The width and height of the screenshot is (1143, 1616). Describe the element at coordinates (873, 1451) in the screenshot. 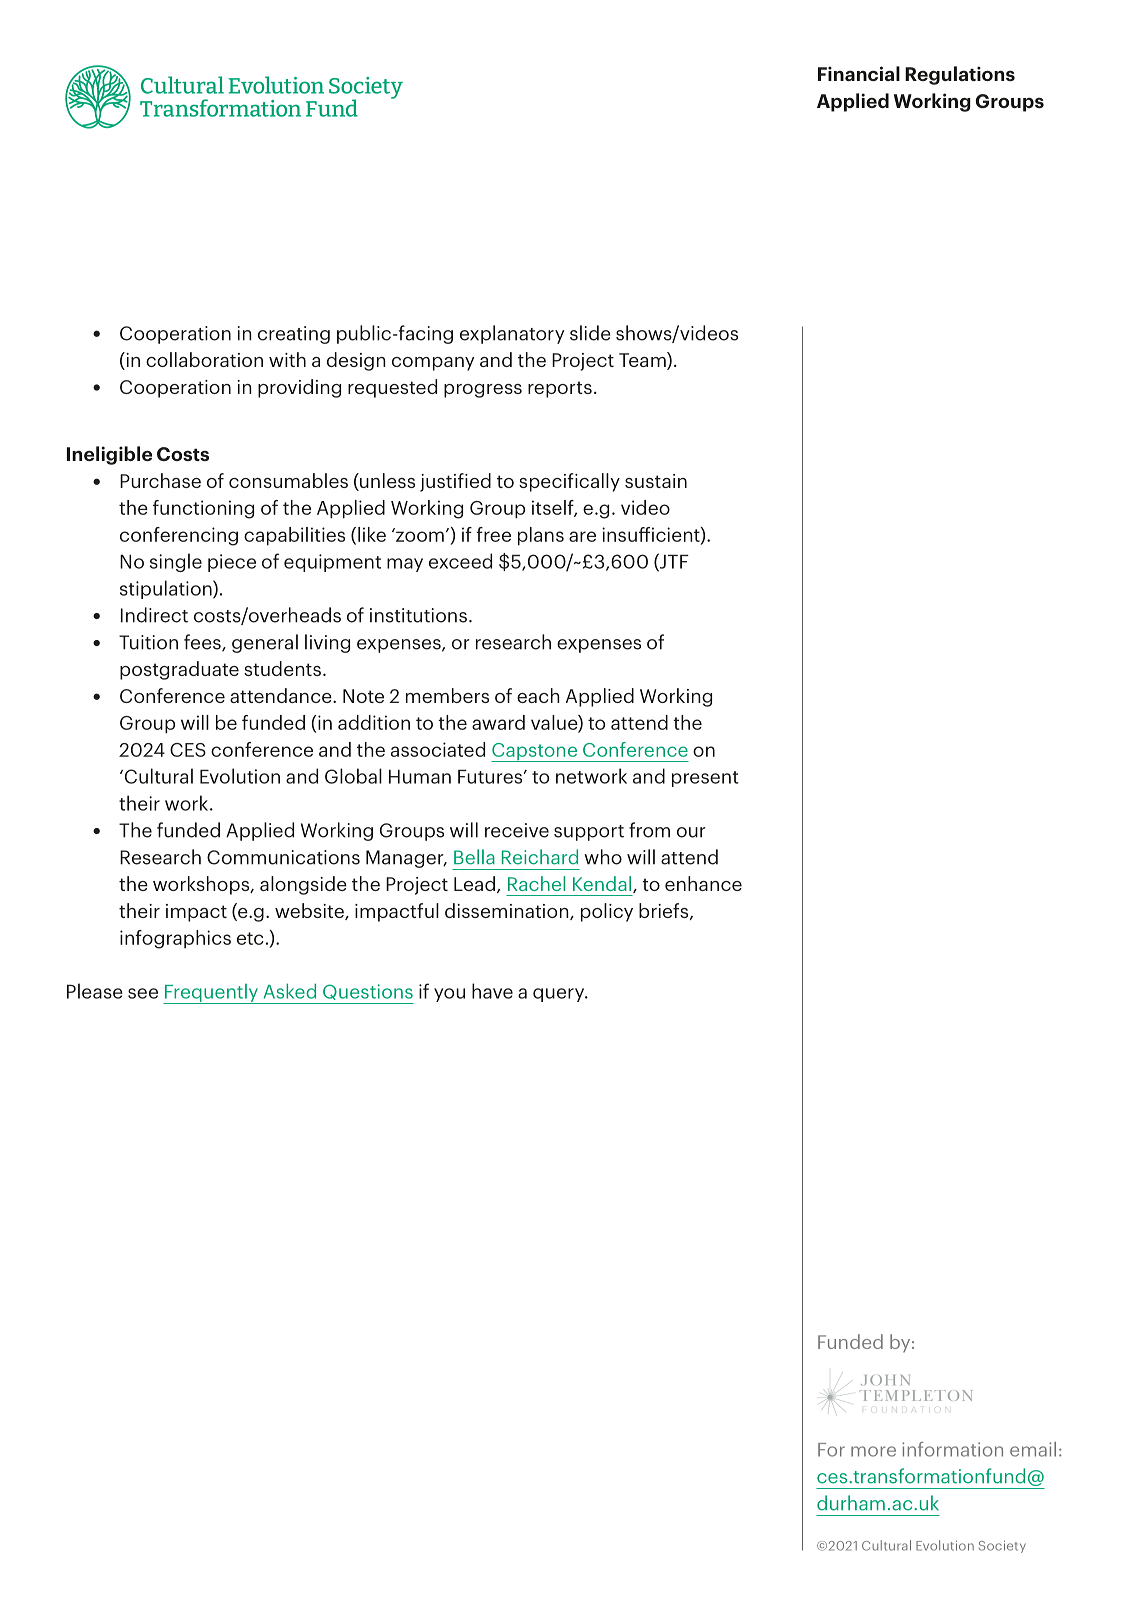

I see `more` at that location.
